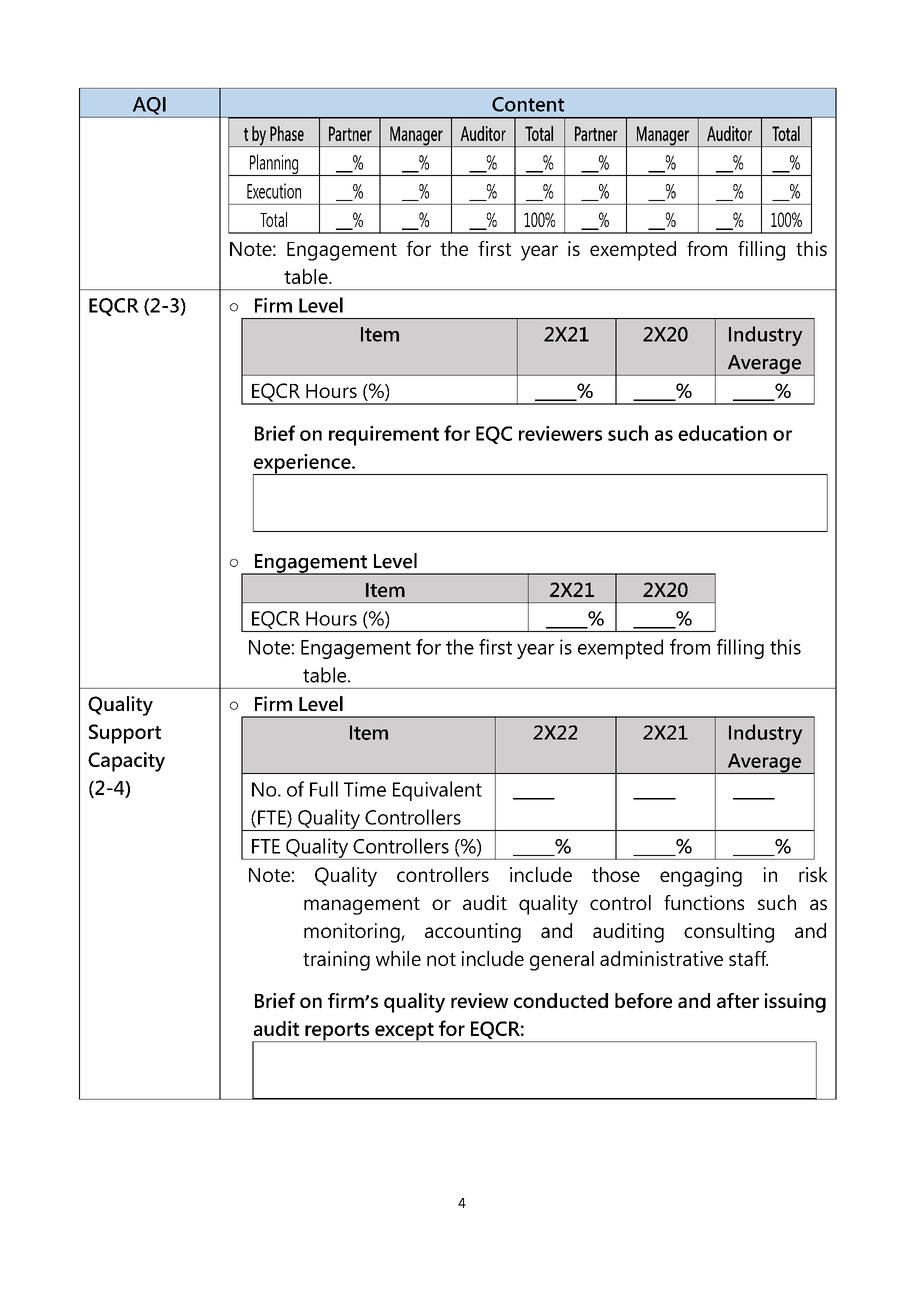 The width and height of the screenshot is (924, 1308). What do you see at coordinates (722, 433) in the screenshot?
I see `education` at bounding box center [722, 433].
